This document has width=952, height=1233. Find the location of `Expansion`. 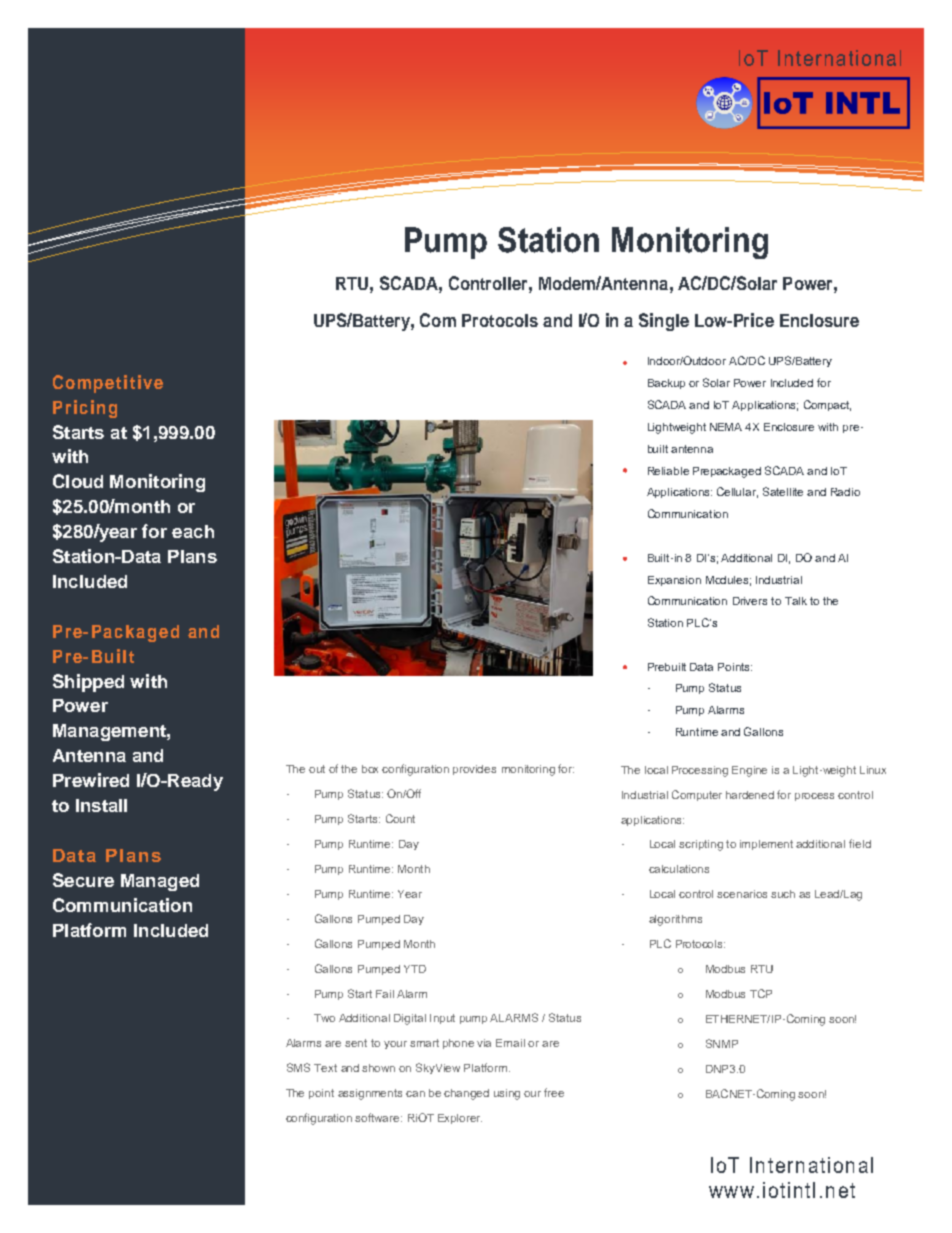

Expansion is located at coordinates (674, 581).
